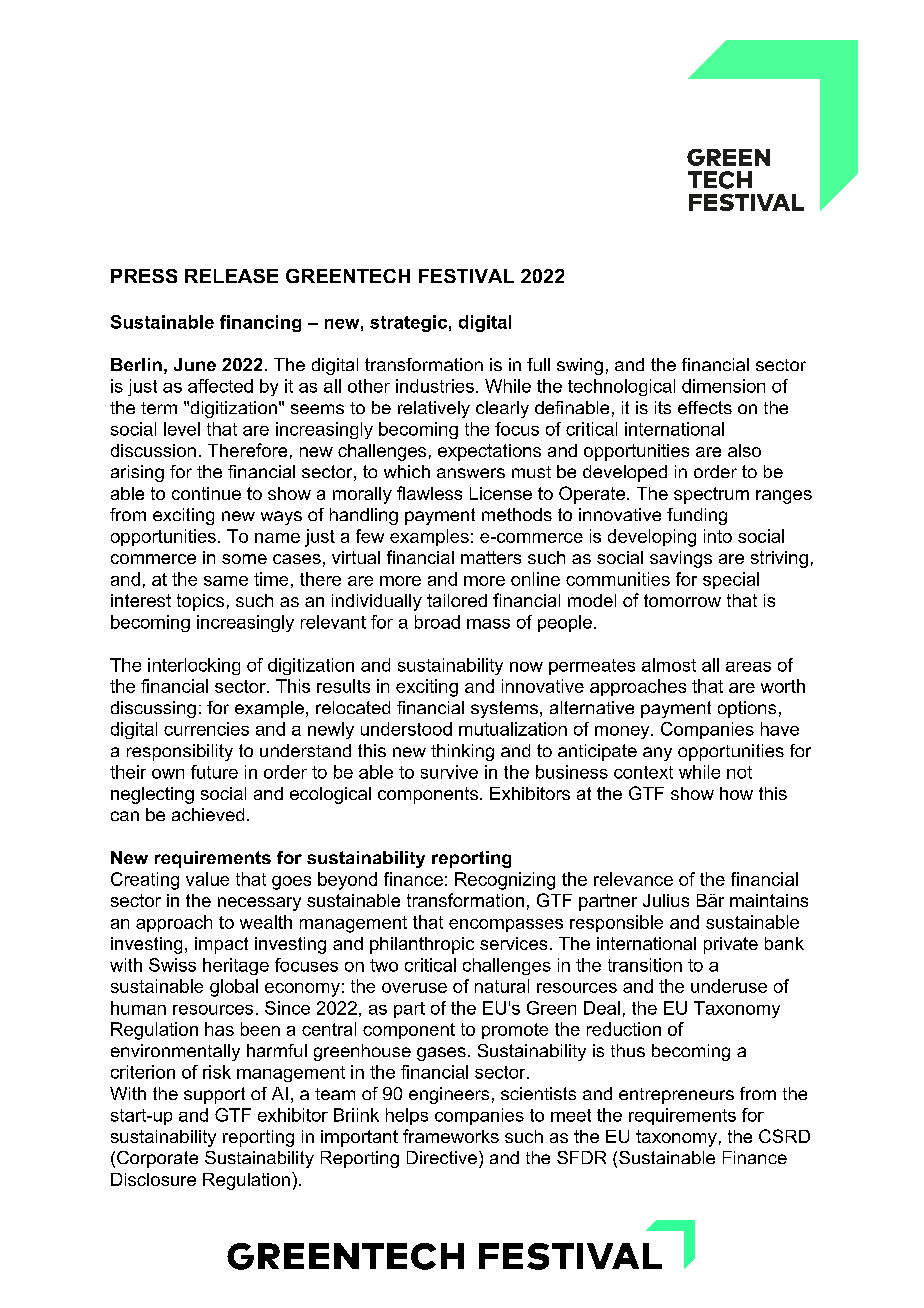 This image has width=924, height=1308. I want to click on spectrum, so click(711, 495).
